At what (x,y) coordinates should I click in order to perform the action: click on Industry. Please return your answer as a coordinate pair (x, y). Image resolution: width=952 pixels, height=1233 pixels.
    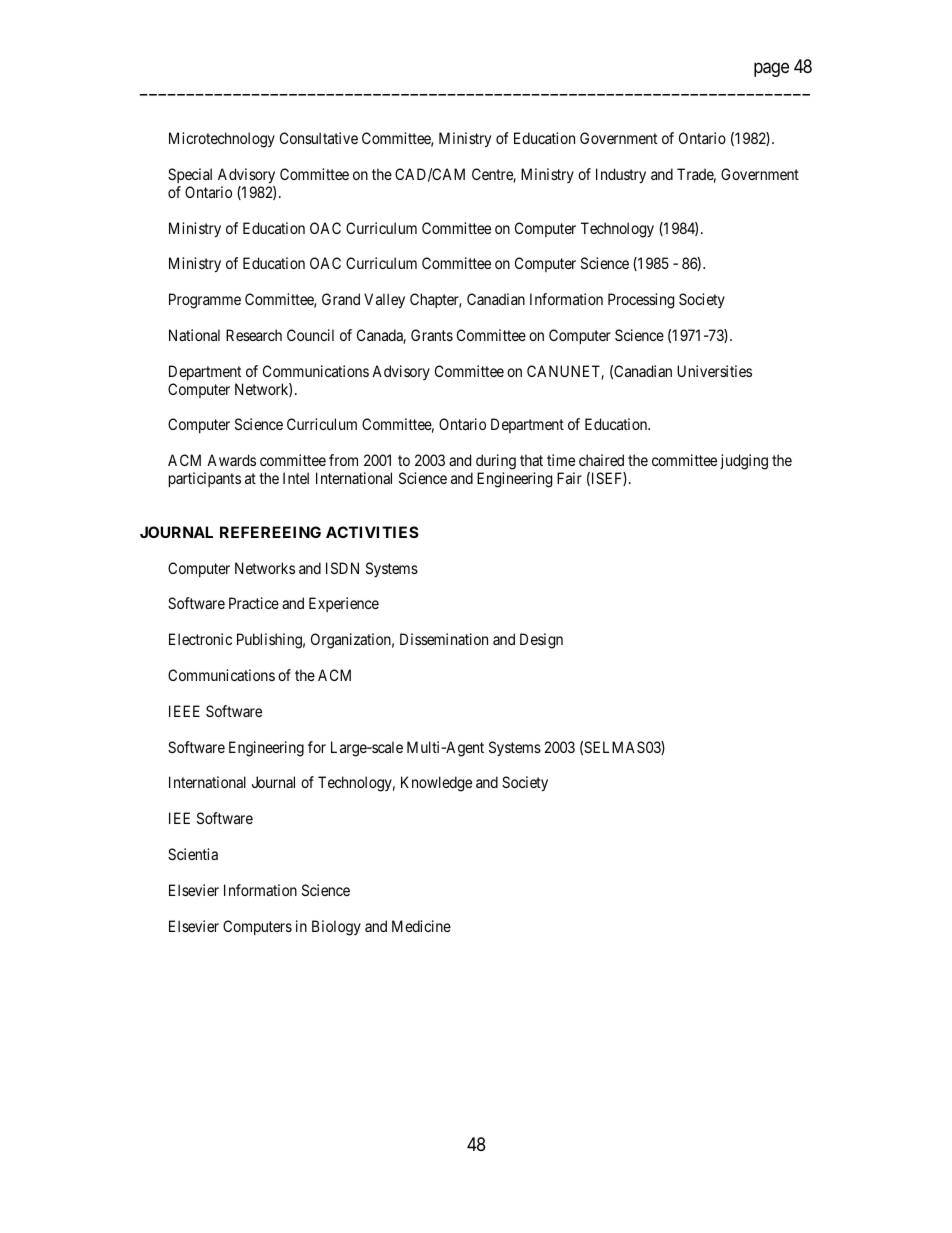
    Looking at the image, I should click on (621, 176).
